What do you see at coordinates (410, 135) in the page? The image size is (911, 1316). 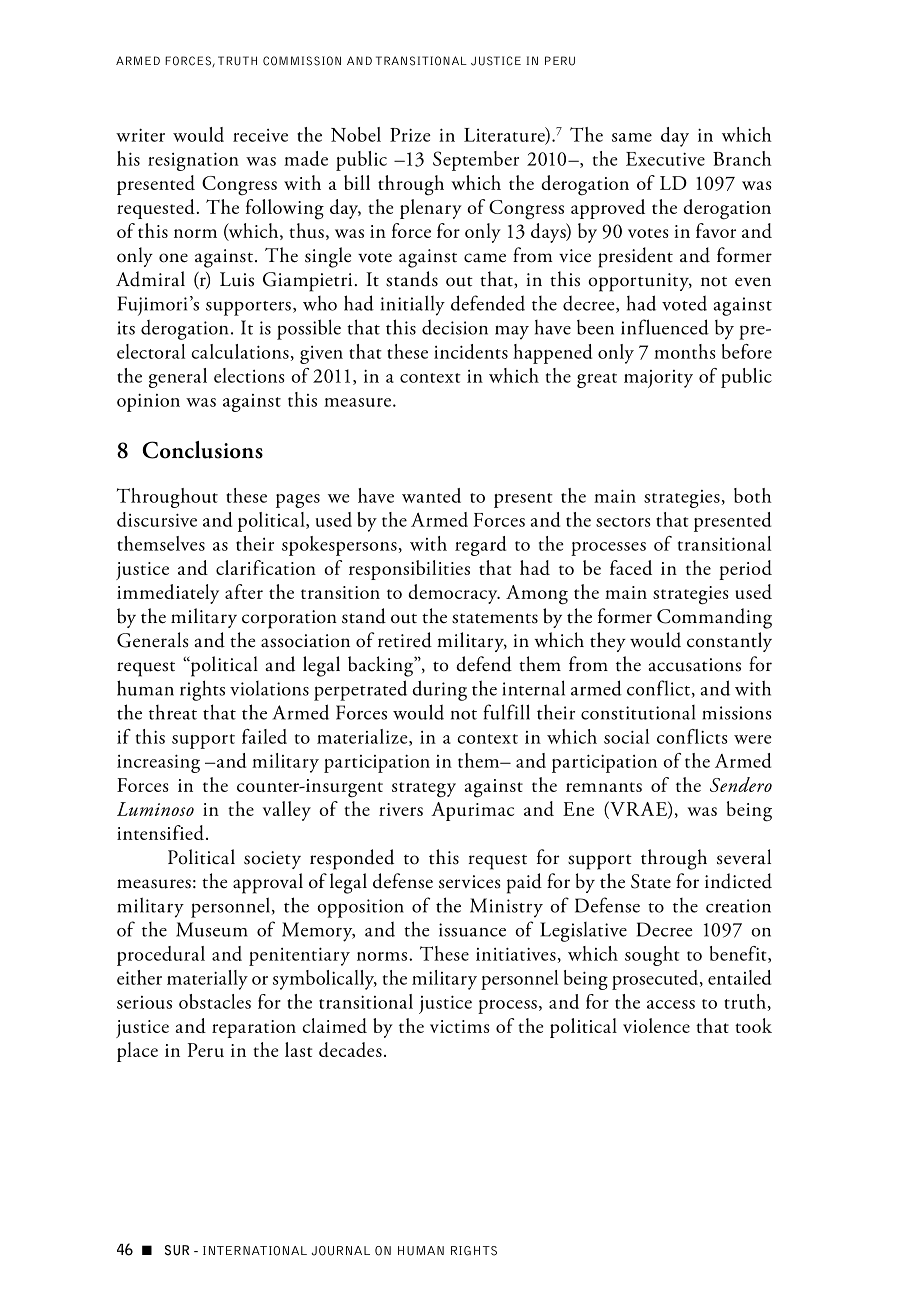 I see `Prize` at bounding box center [410, 135].
